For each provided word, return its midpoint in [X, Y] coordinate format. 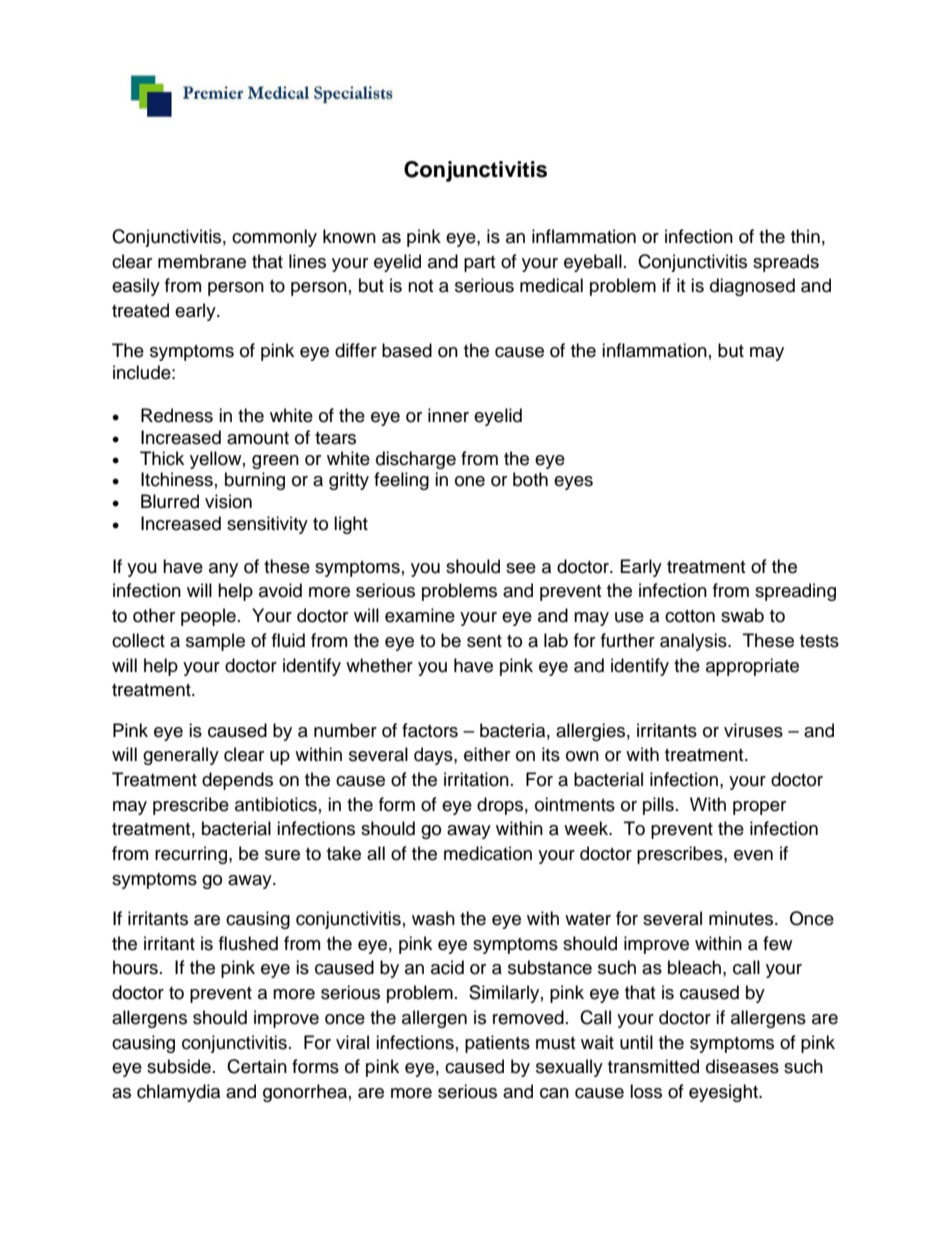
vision [228, 501]
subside [179, 1066]
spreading [795, 592]
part [479, 264]
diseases [742, 1066]
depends [237, 781]
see [521, 568]
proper [759, 808]
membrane [202, 261]
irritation [476, 779]
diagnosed [752, 287]
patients [497, 1044]
